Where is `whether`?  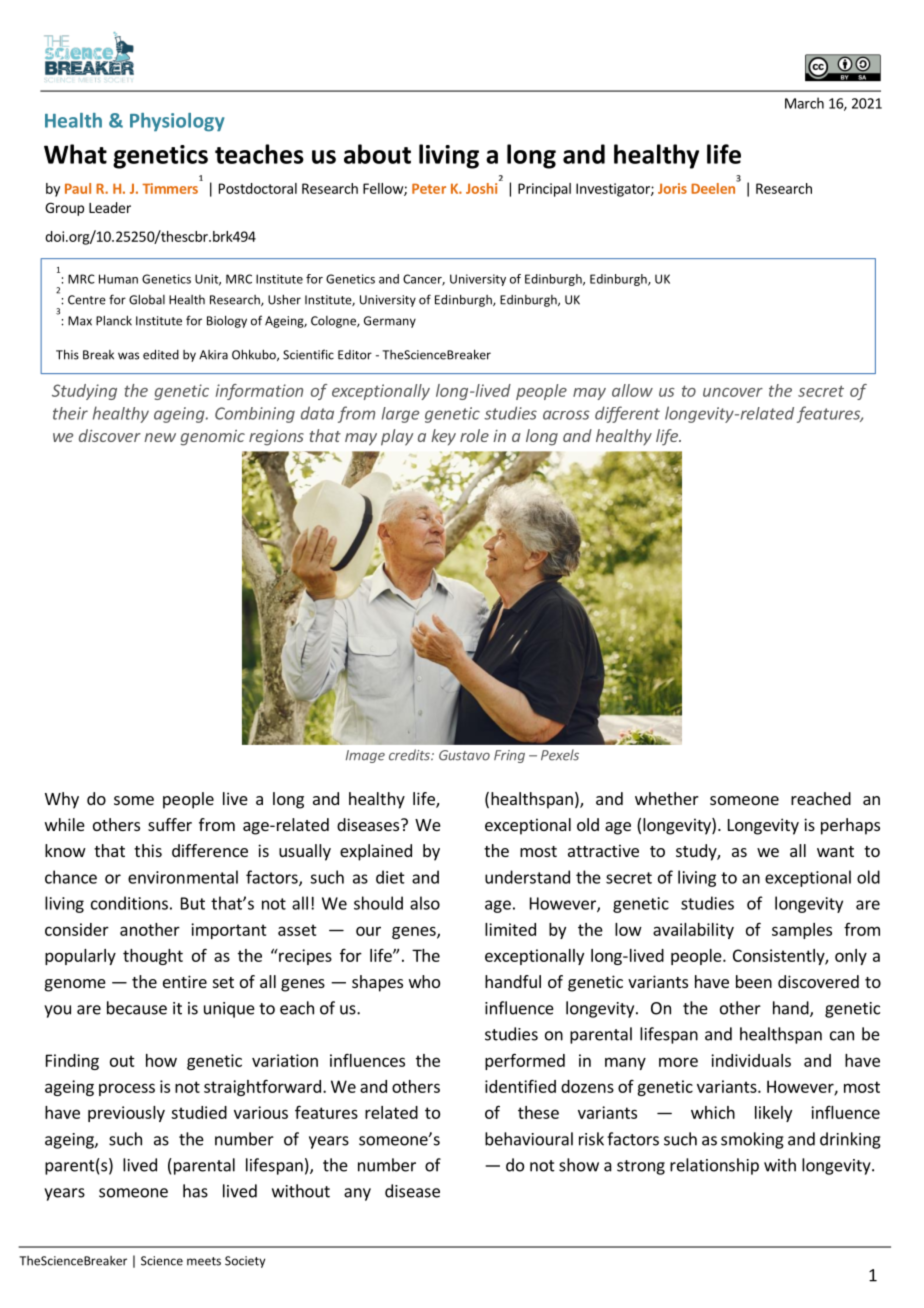
whether is located at coordinates (667, 798).
